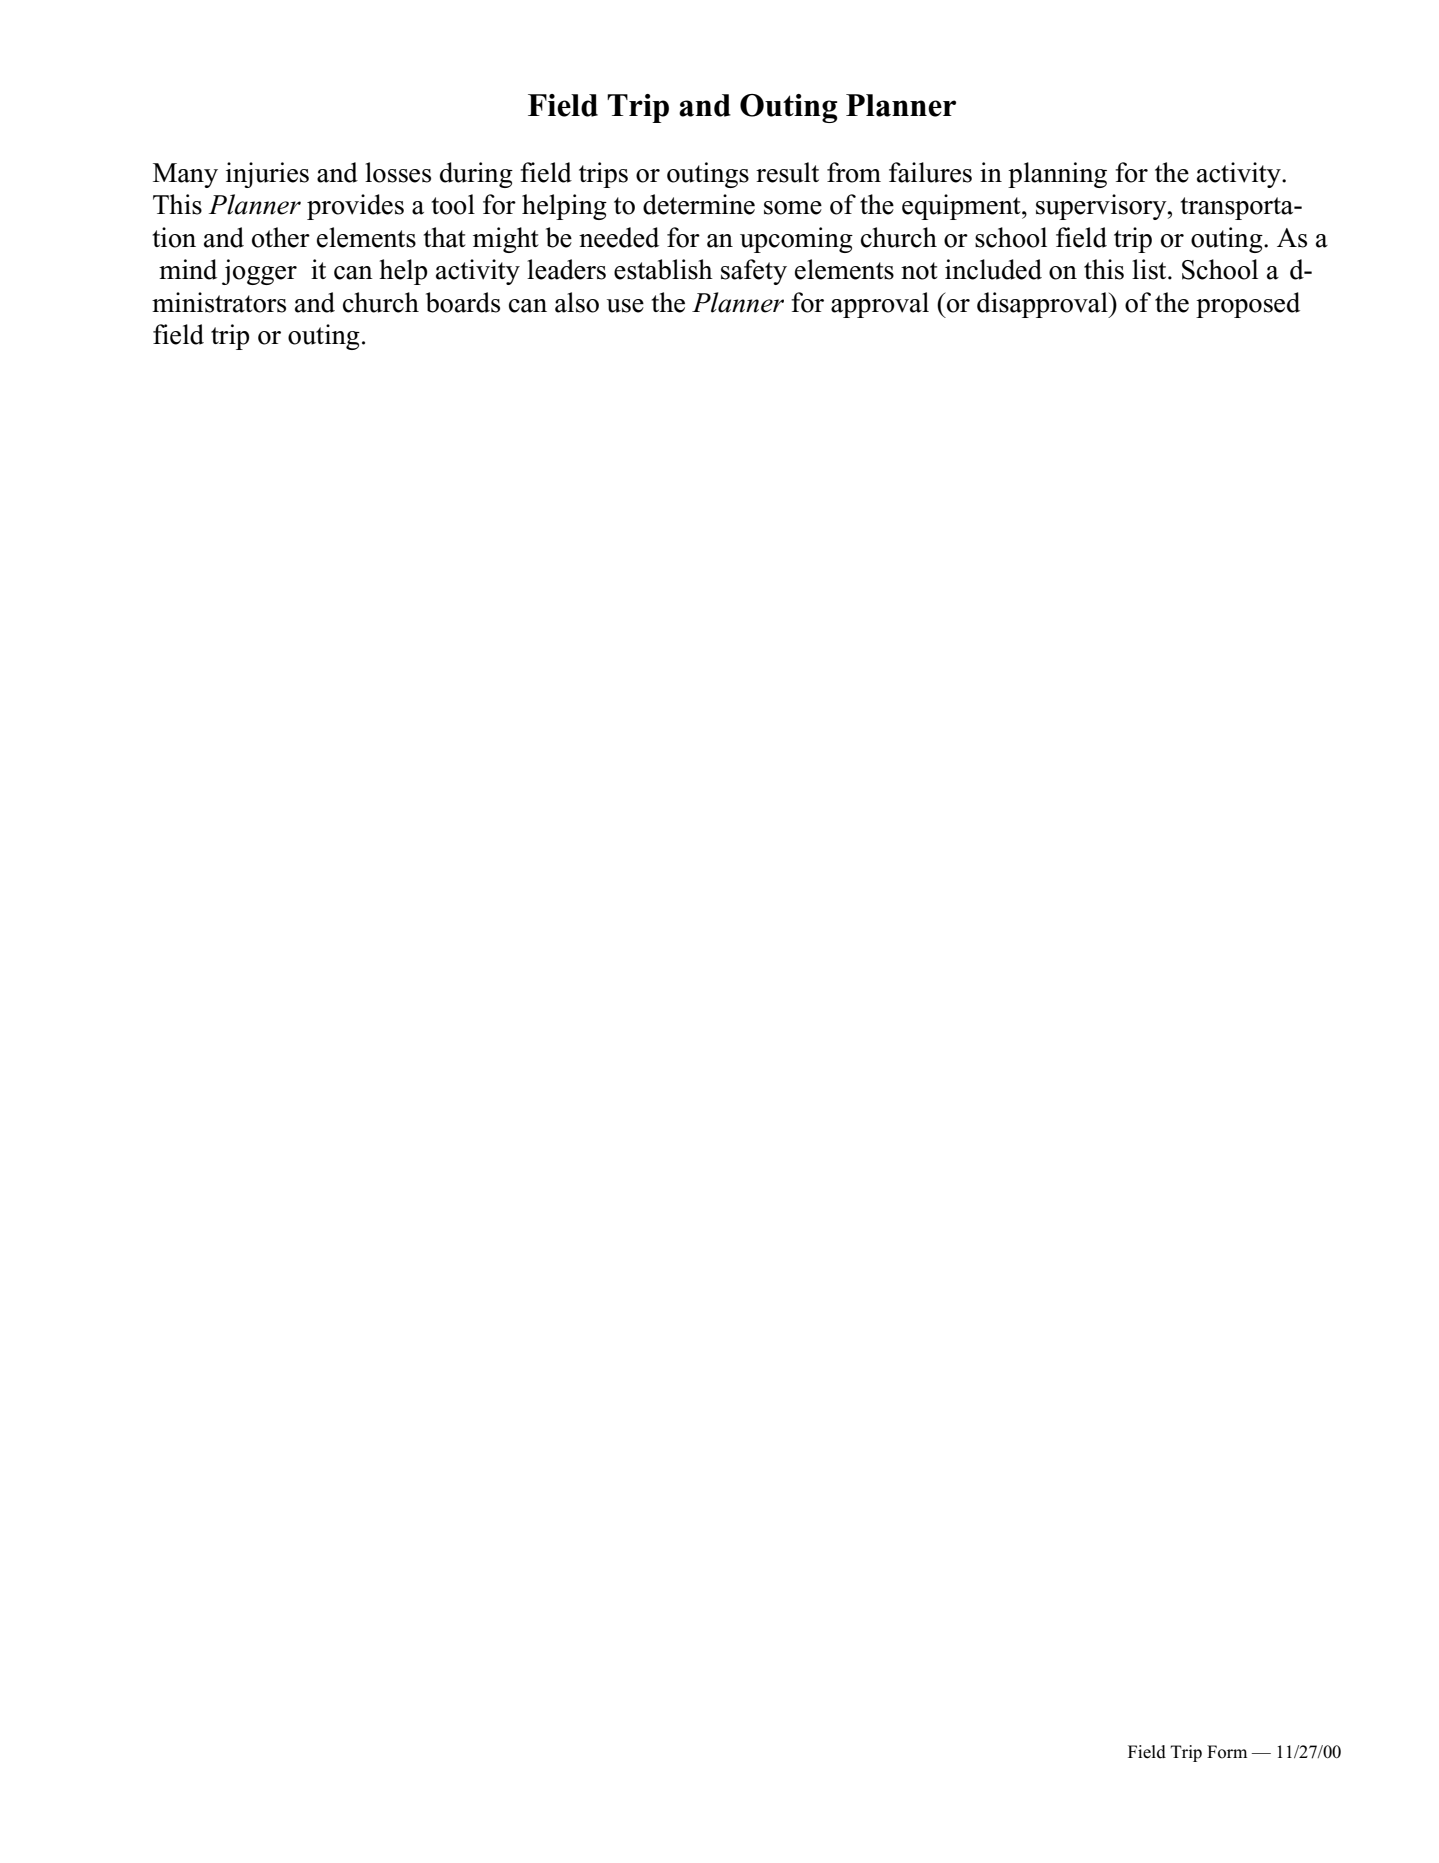  Describe the element at coordinates (699, 204) in the screenshot. I see `determine` at that location.
